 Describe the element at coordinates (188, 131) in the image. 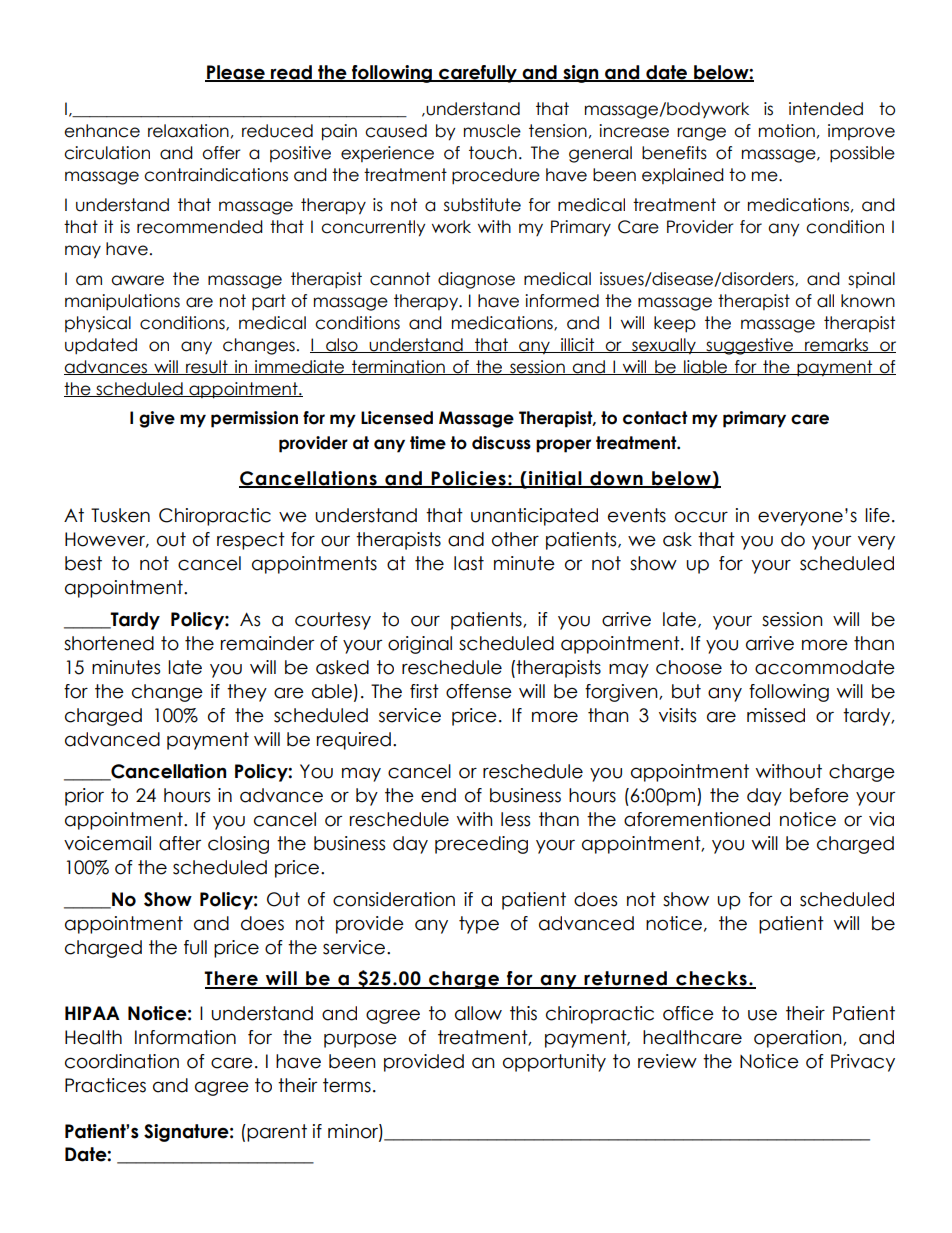

I see `relaxation` at that location.
